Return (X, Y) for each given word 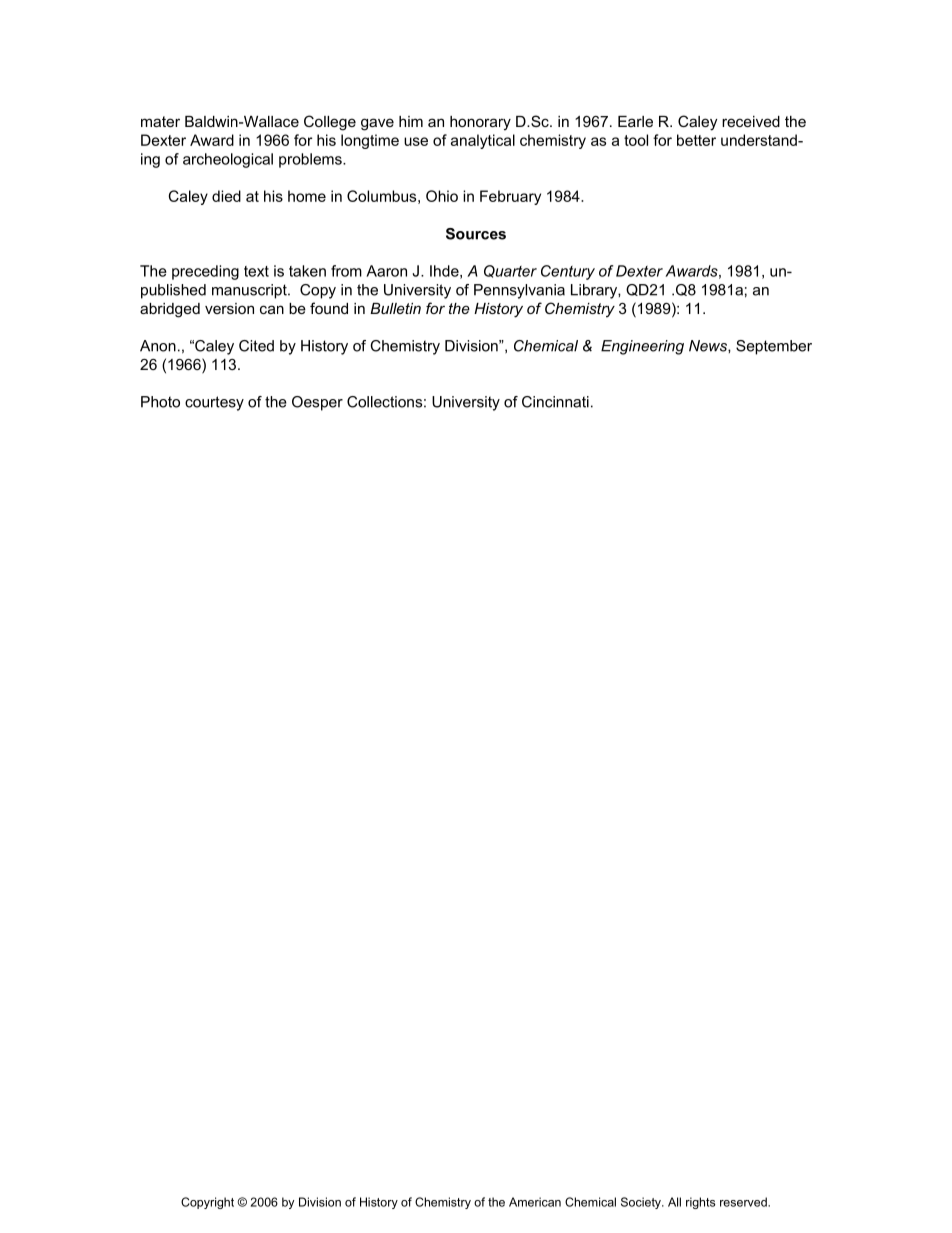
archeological (228, 160)
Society (642, 1203)
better (696, 140)
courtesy (214, 403)
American (535, 1202)
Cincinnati (555, 402)
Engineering (642, 347)
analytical (483, 141)
